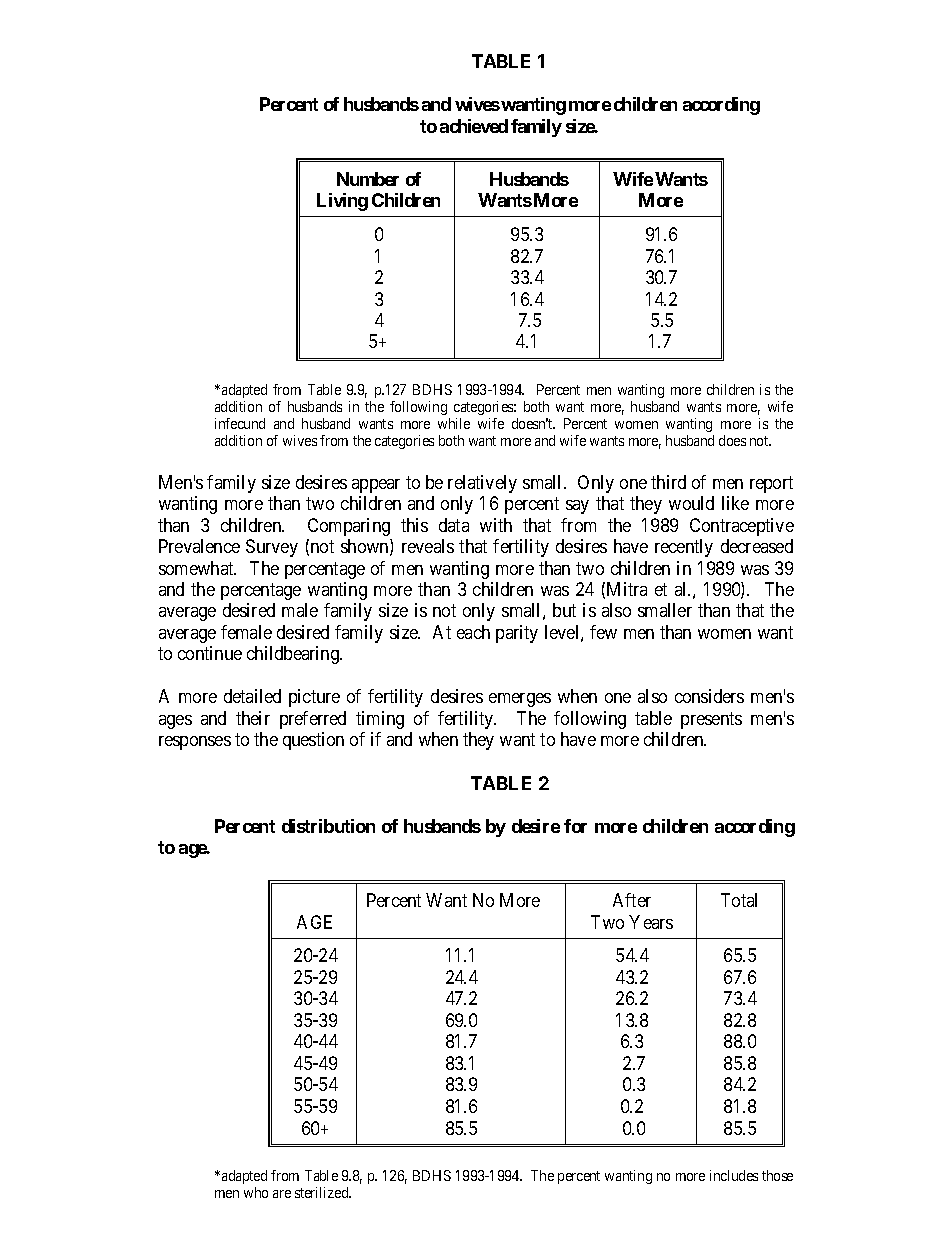  What do you see at coordinates (342, 202) in the image?
I see `Living` at bounding box center [342, 202].
